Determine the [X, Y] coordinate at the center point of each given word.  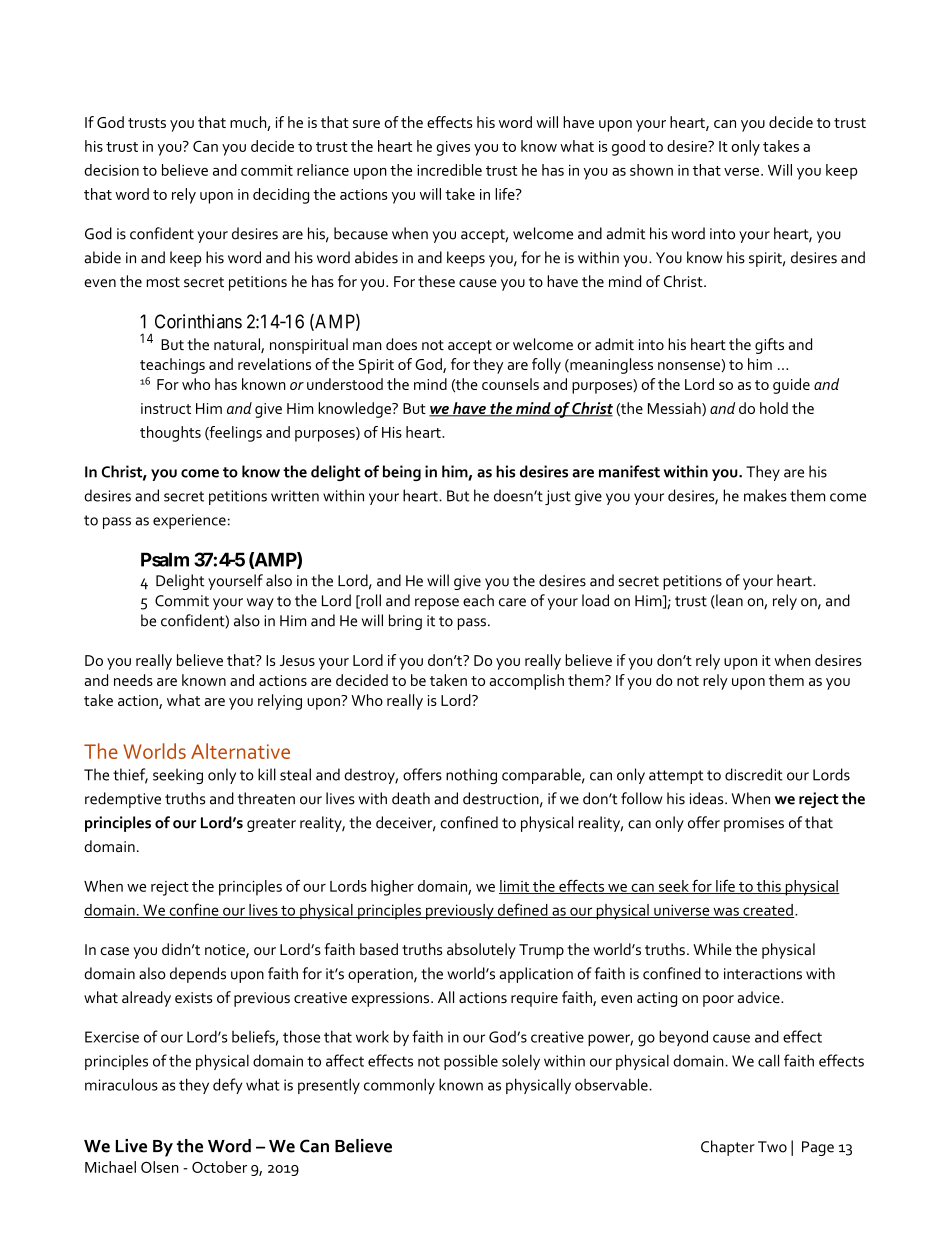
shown [651, 170]
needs [133, 680]
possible [471, 1062]
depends [198, 975]
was [726, 912]
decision [111, 170]
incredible [449, 170]
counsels [510, 384]
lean [728, 601]
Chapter [728, 1148]
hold [774, 408]
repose [437, 604]
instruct [166, 408]
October [219, 1167]
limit [515, 887]
